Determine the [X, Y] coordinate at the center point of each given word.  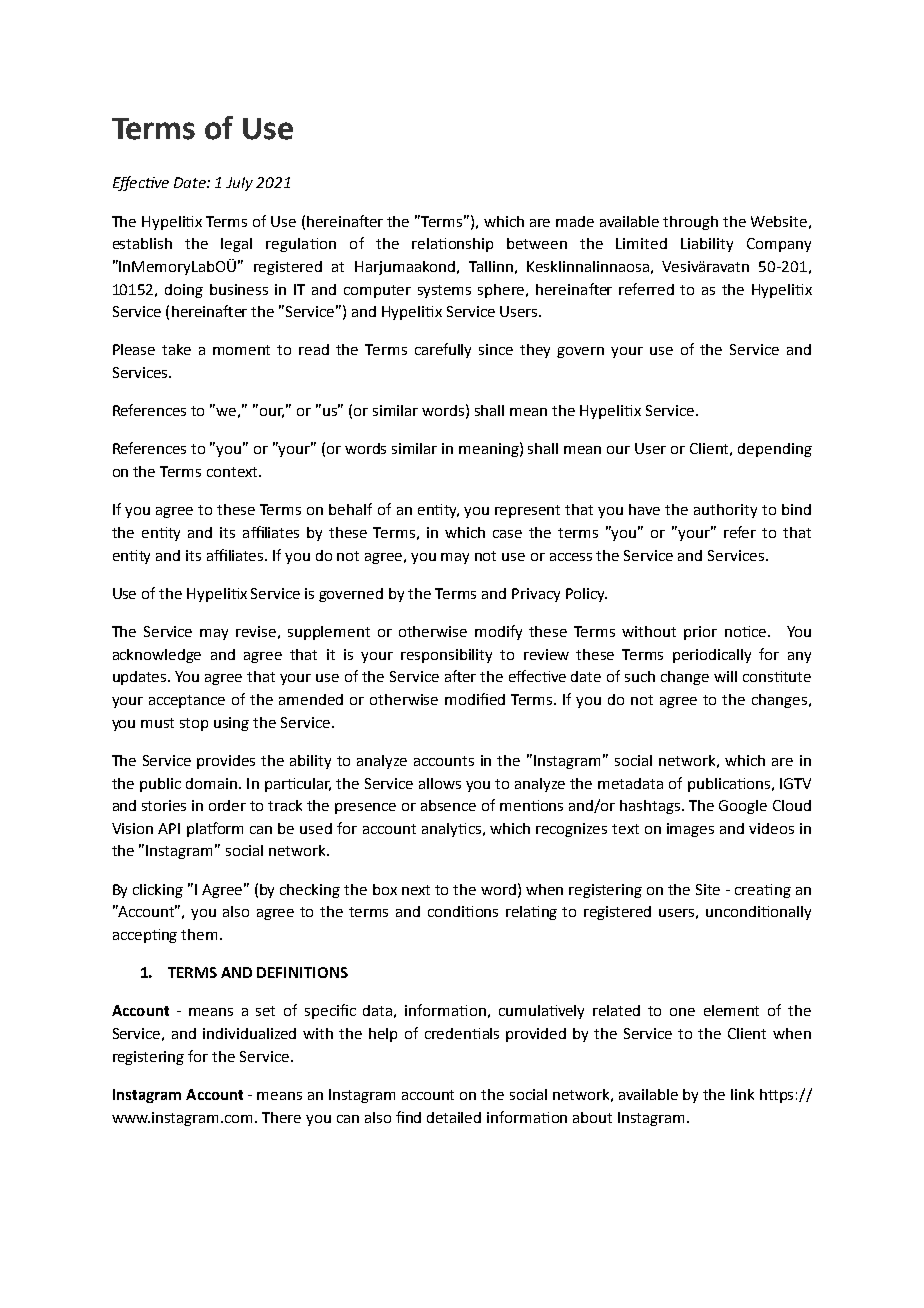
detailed [454, 1117]
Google [743, 807]
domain [211, 783]
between [537, 243]
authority [725, 511]
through [690, 223]
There [281, 1117]
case [507, 534]
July [239, 184]
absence [448, 805]
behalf [350, 509]
